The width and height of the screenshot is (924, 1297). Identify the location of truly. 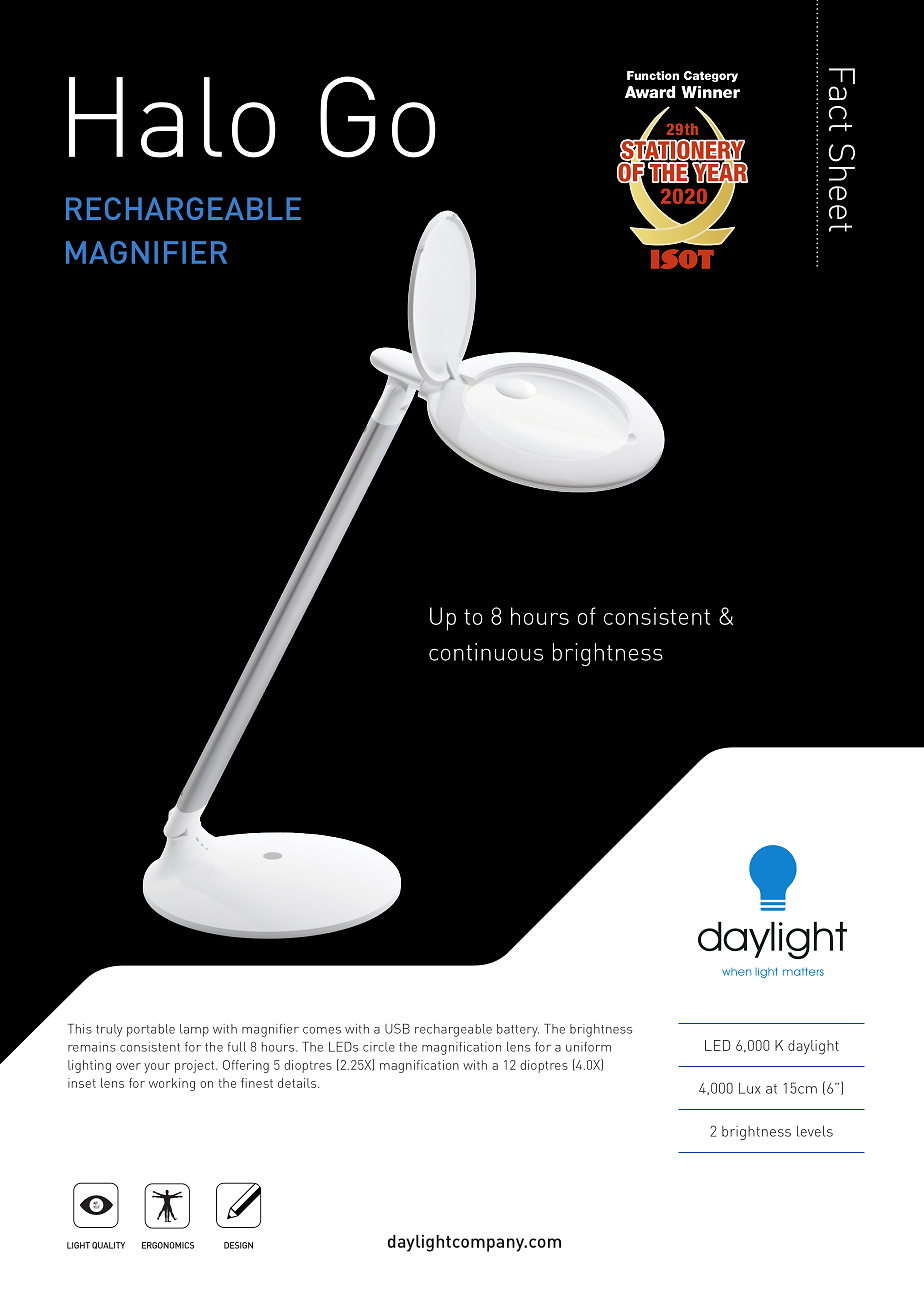
(109, 1030).
